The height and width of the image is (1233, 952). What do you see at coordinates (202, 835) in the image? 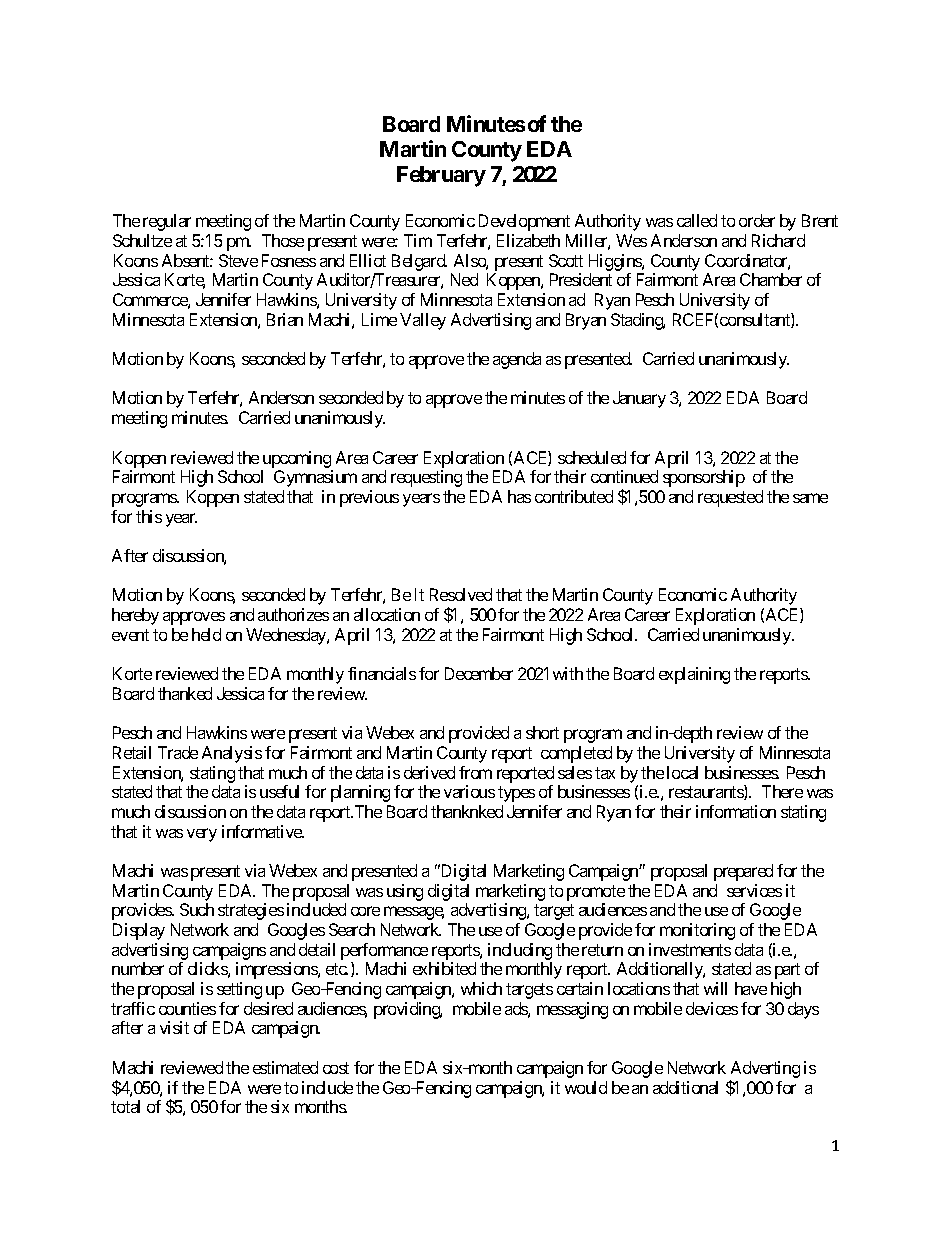
I see `very` at bounding box center [202, 835].
